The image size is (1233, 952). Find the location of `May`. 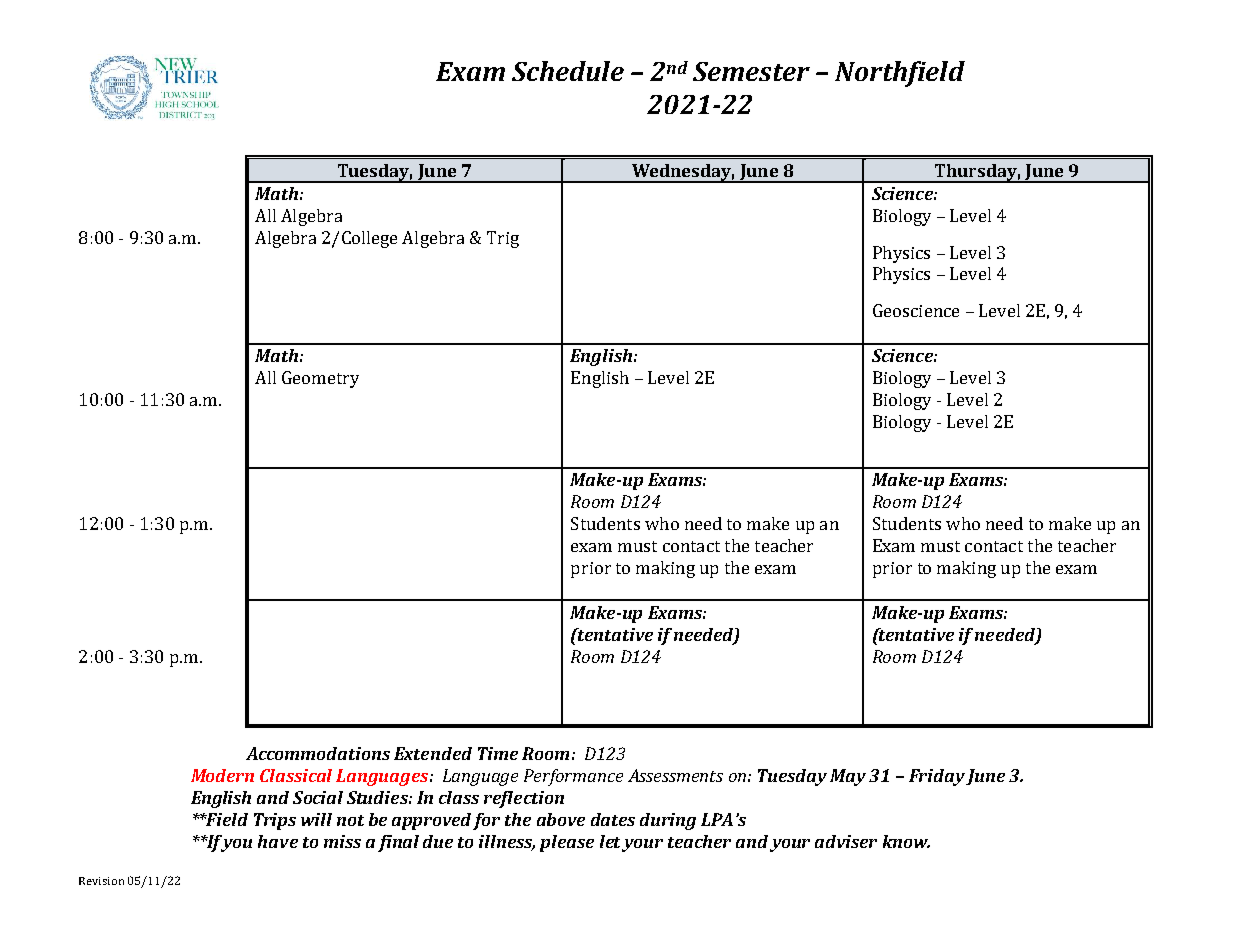

May is located at coordinates (848, 777).
